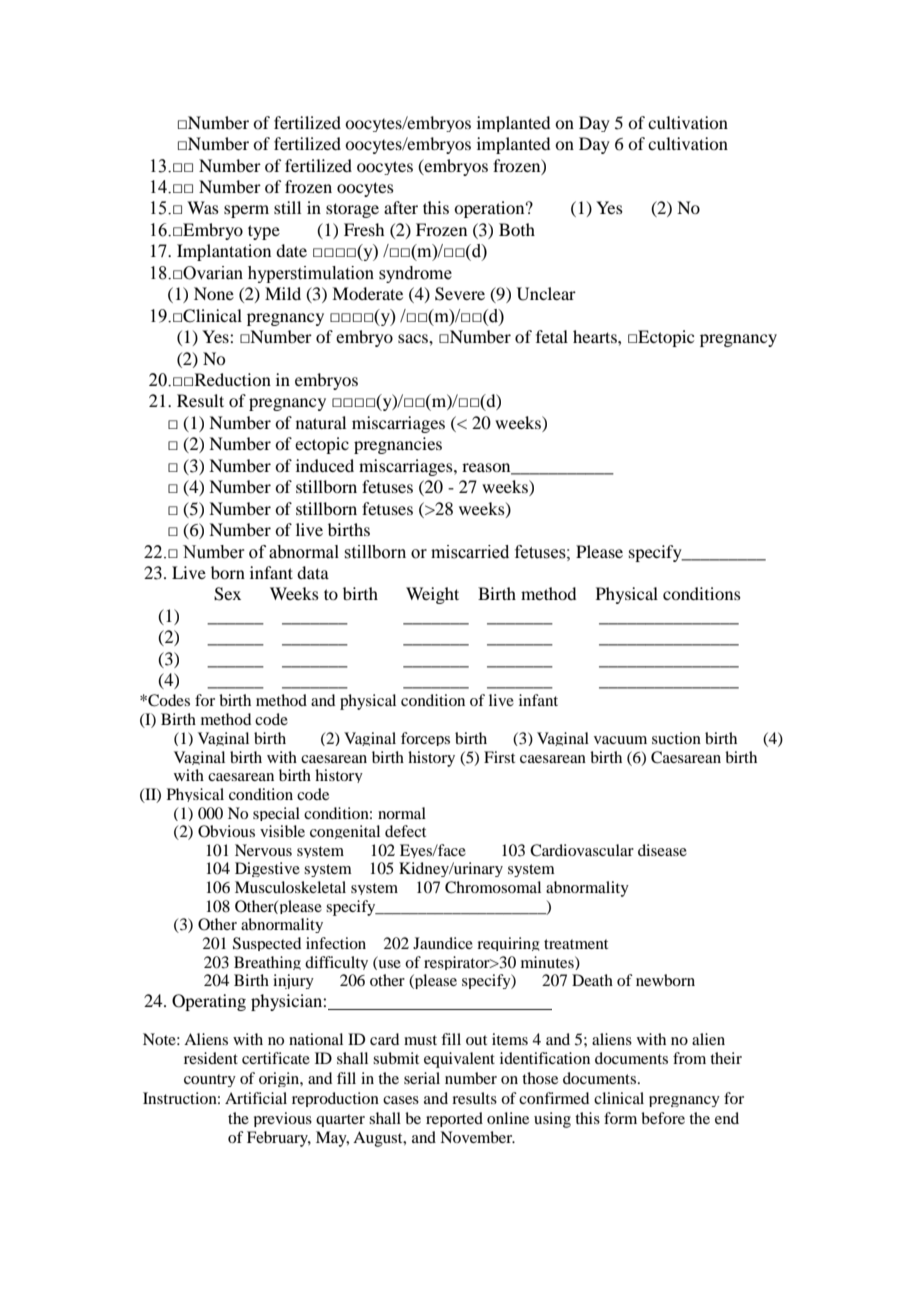 The height and width of the image is (1308, 924). Describe the element at coordinates (663, 1118) in the image. I see `before` at that location.
